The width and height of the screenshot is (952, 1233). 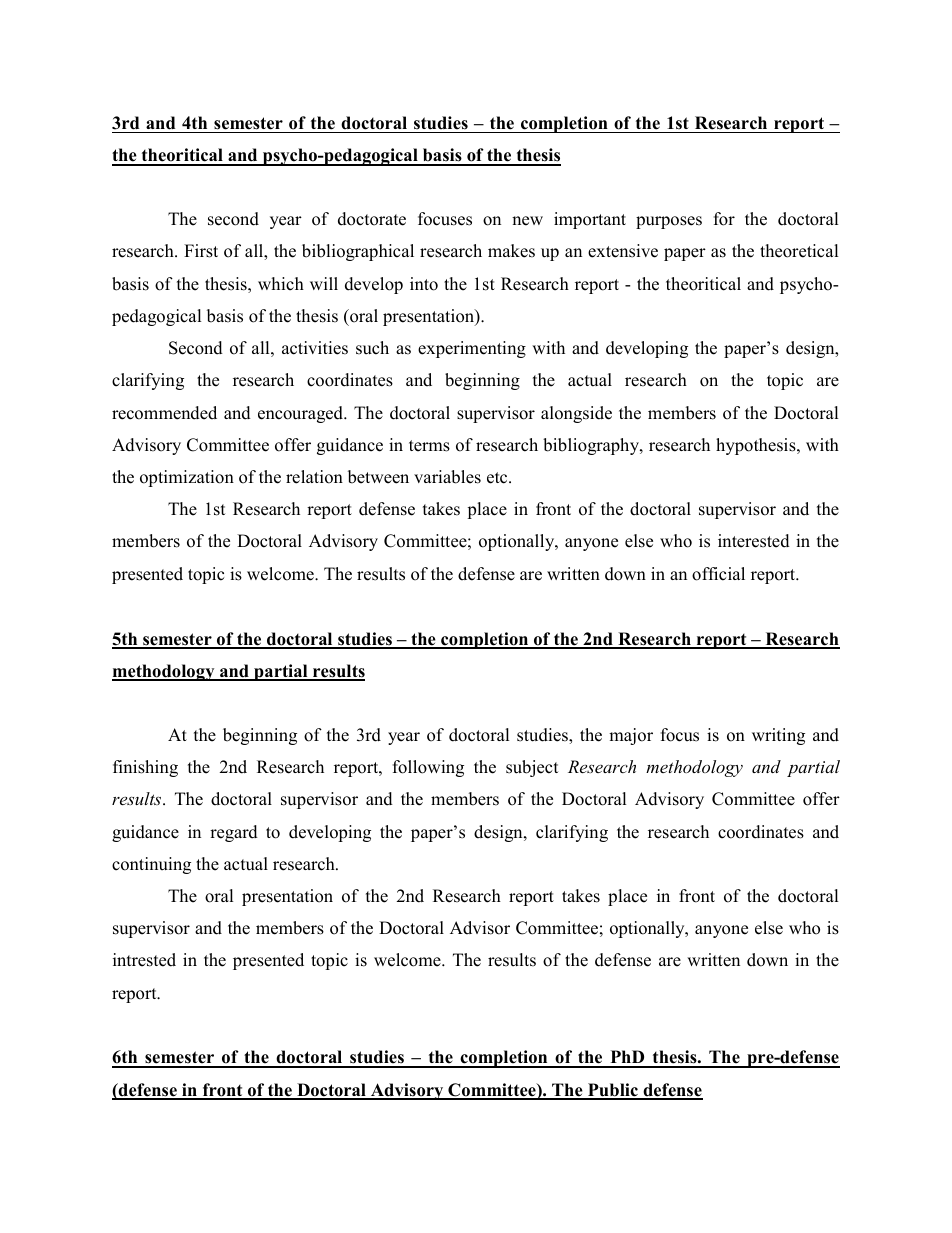 I want to click on intrested, so click(x=144, y=960).
